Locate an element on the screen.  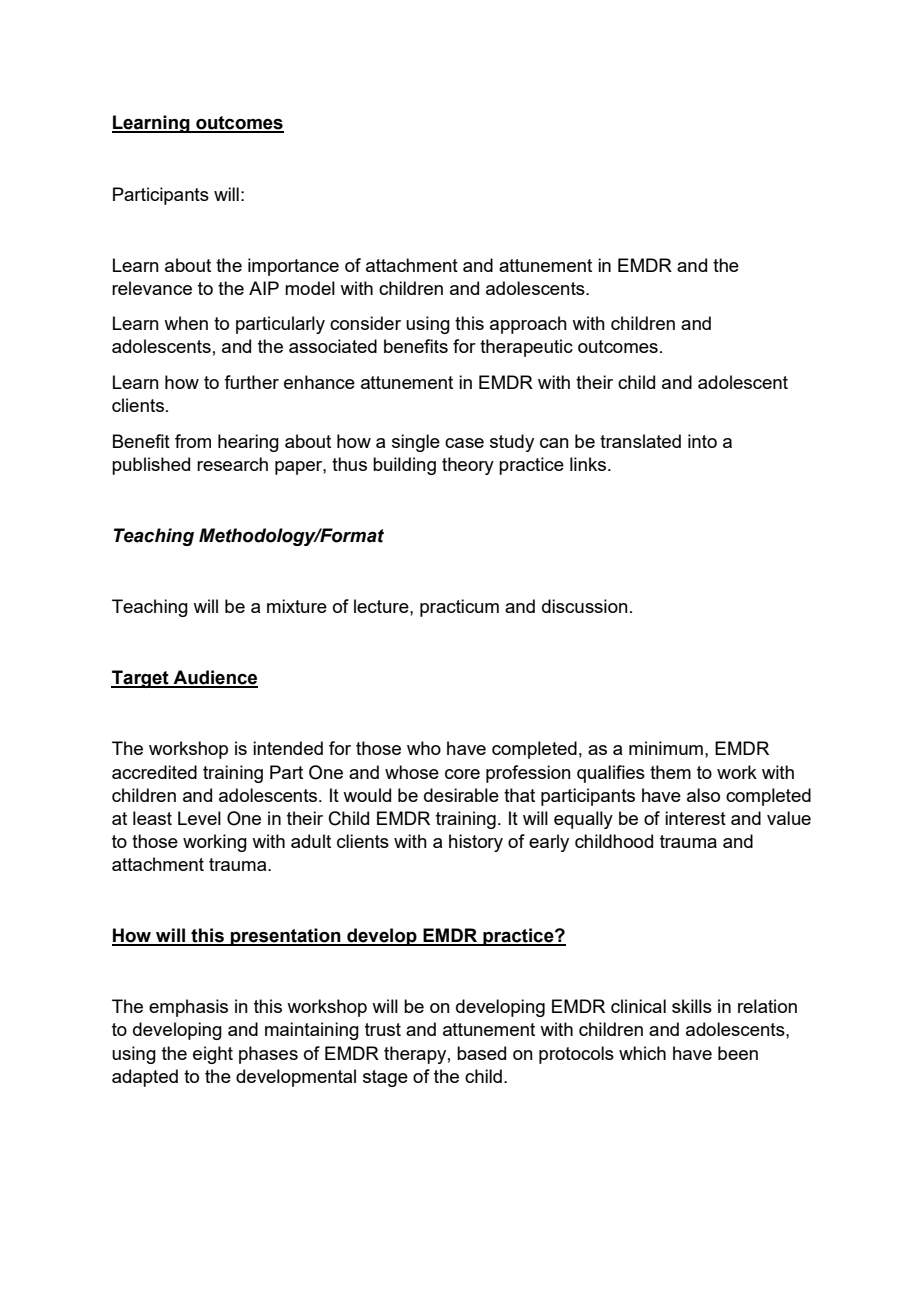
into is located at coordinates (702, 441).
